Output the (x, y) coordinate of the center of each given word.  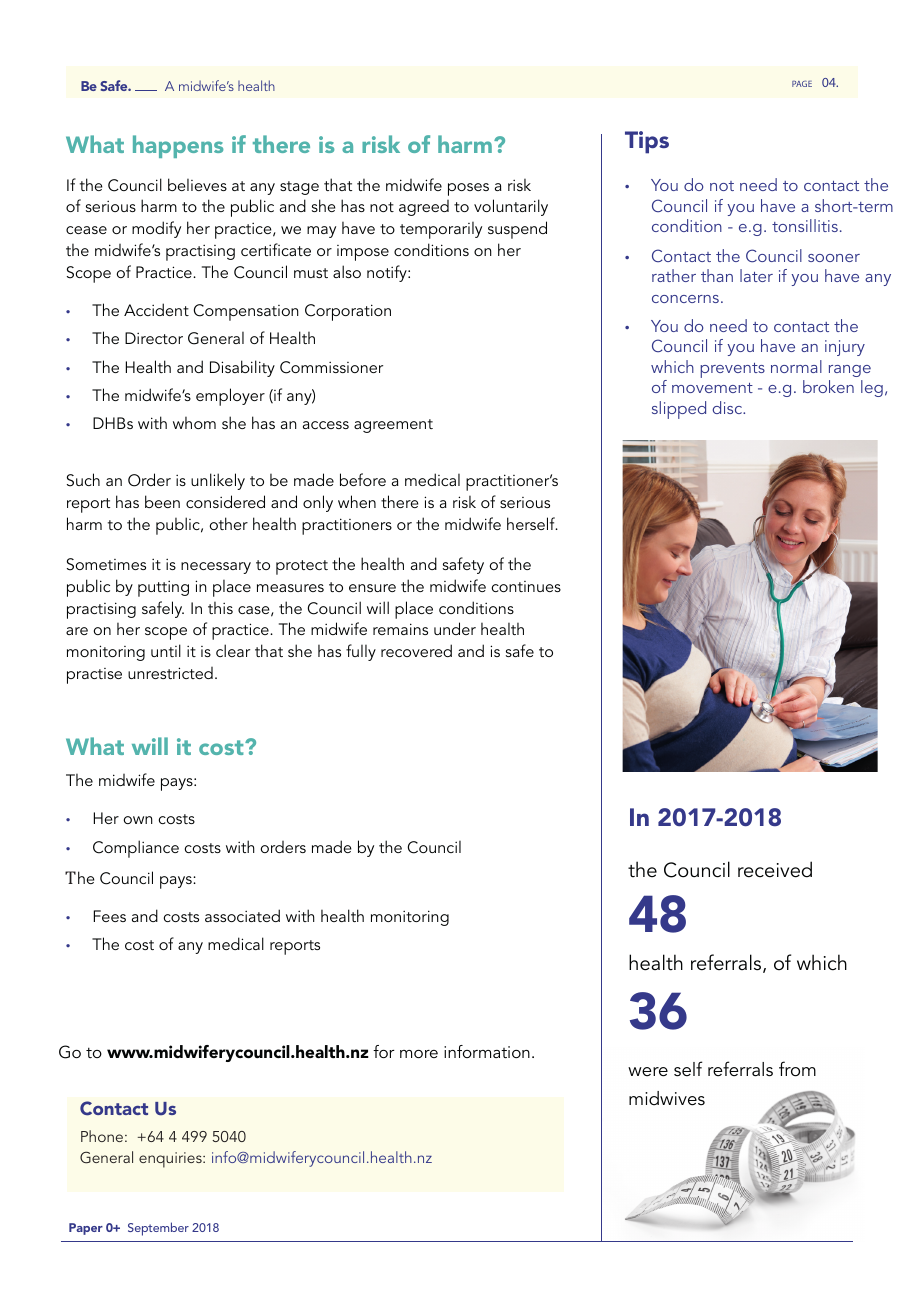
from (797, 1069)
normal (796, 366)
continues (526, 586)
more (419, 1054)
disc (728, 407)
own (138, 820)
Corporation (348, 312)
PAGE (802, 83)
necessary (216, 568)
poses (468, 189)
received (775, 869)
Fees (110, 916)
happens (178, 146)
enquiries (171, 1160)
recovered (416, 650)
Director (154, 338)
